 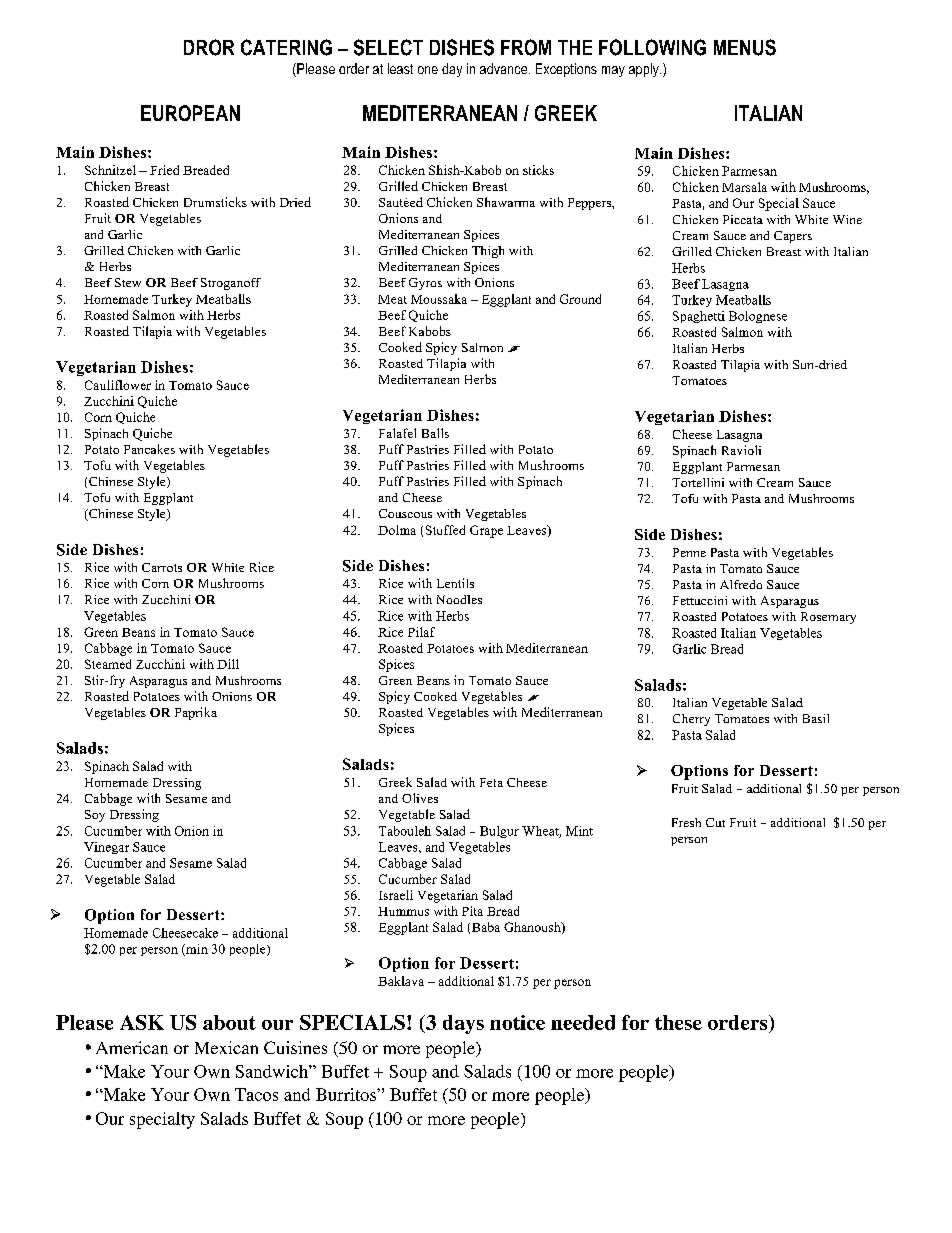 What do you see at coordinates (486, 531) in the image?
I see `Grape` at bounding box center [486, 531].
